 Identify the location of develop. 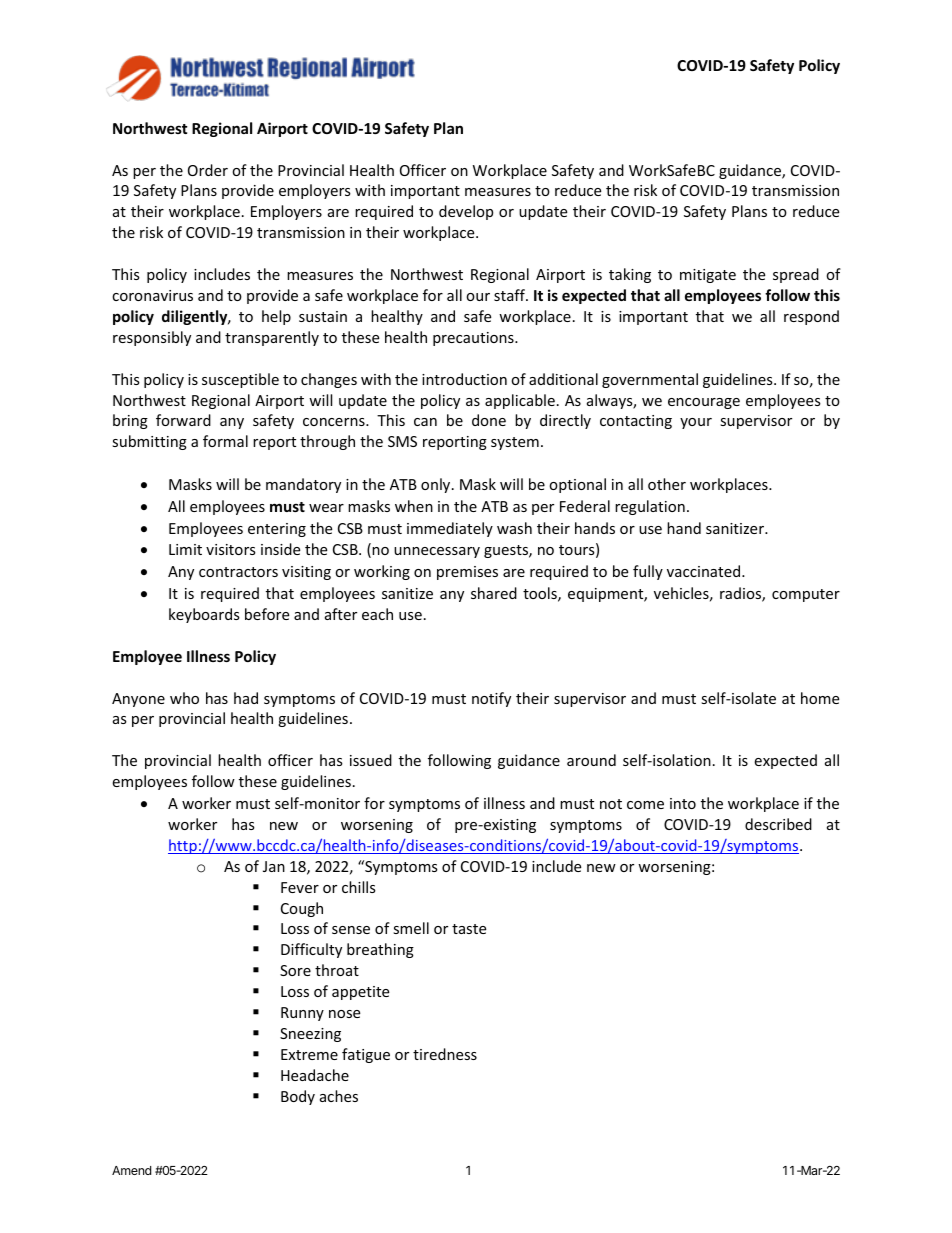
(466, 212).
